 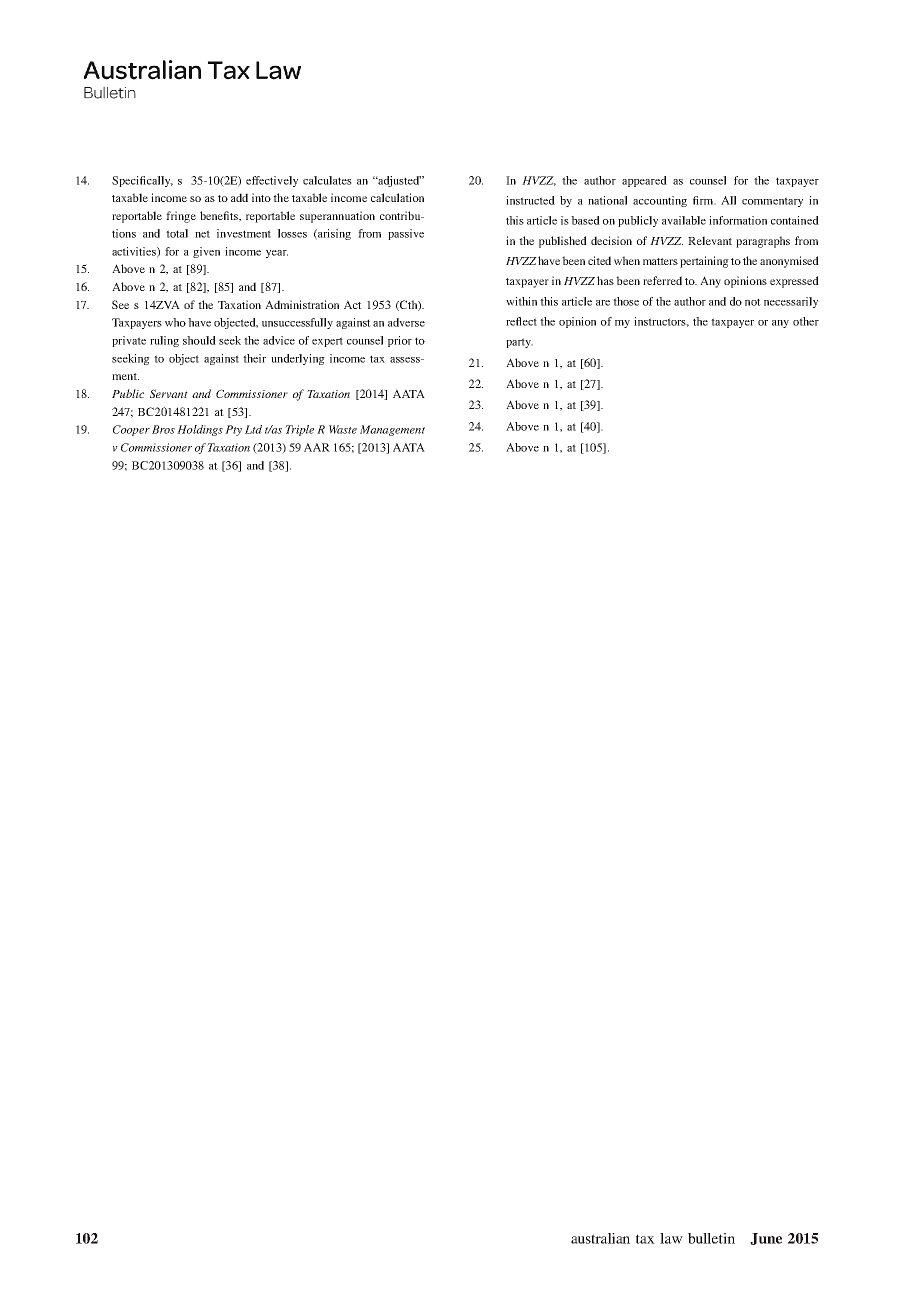 What do you see at coordinates (711, 1238) in the screenshot?
I see `bulletin` at bounding box center [711, 1238].
